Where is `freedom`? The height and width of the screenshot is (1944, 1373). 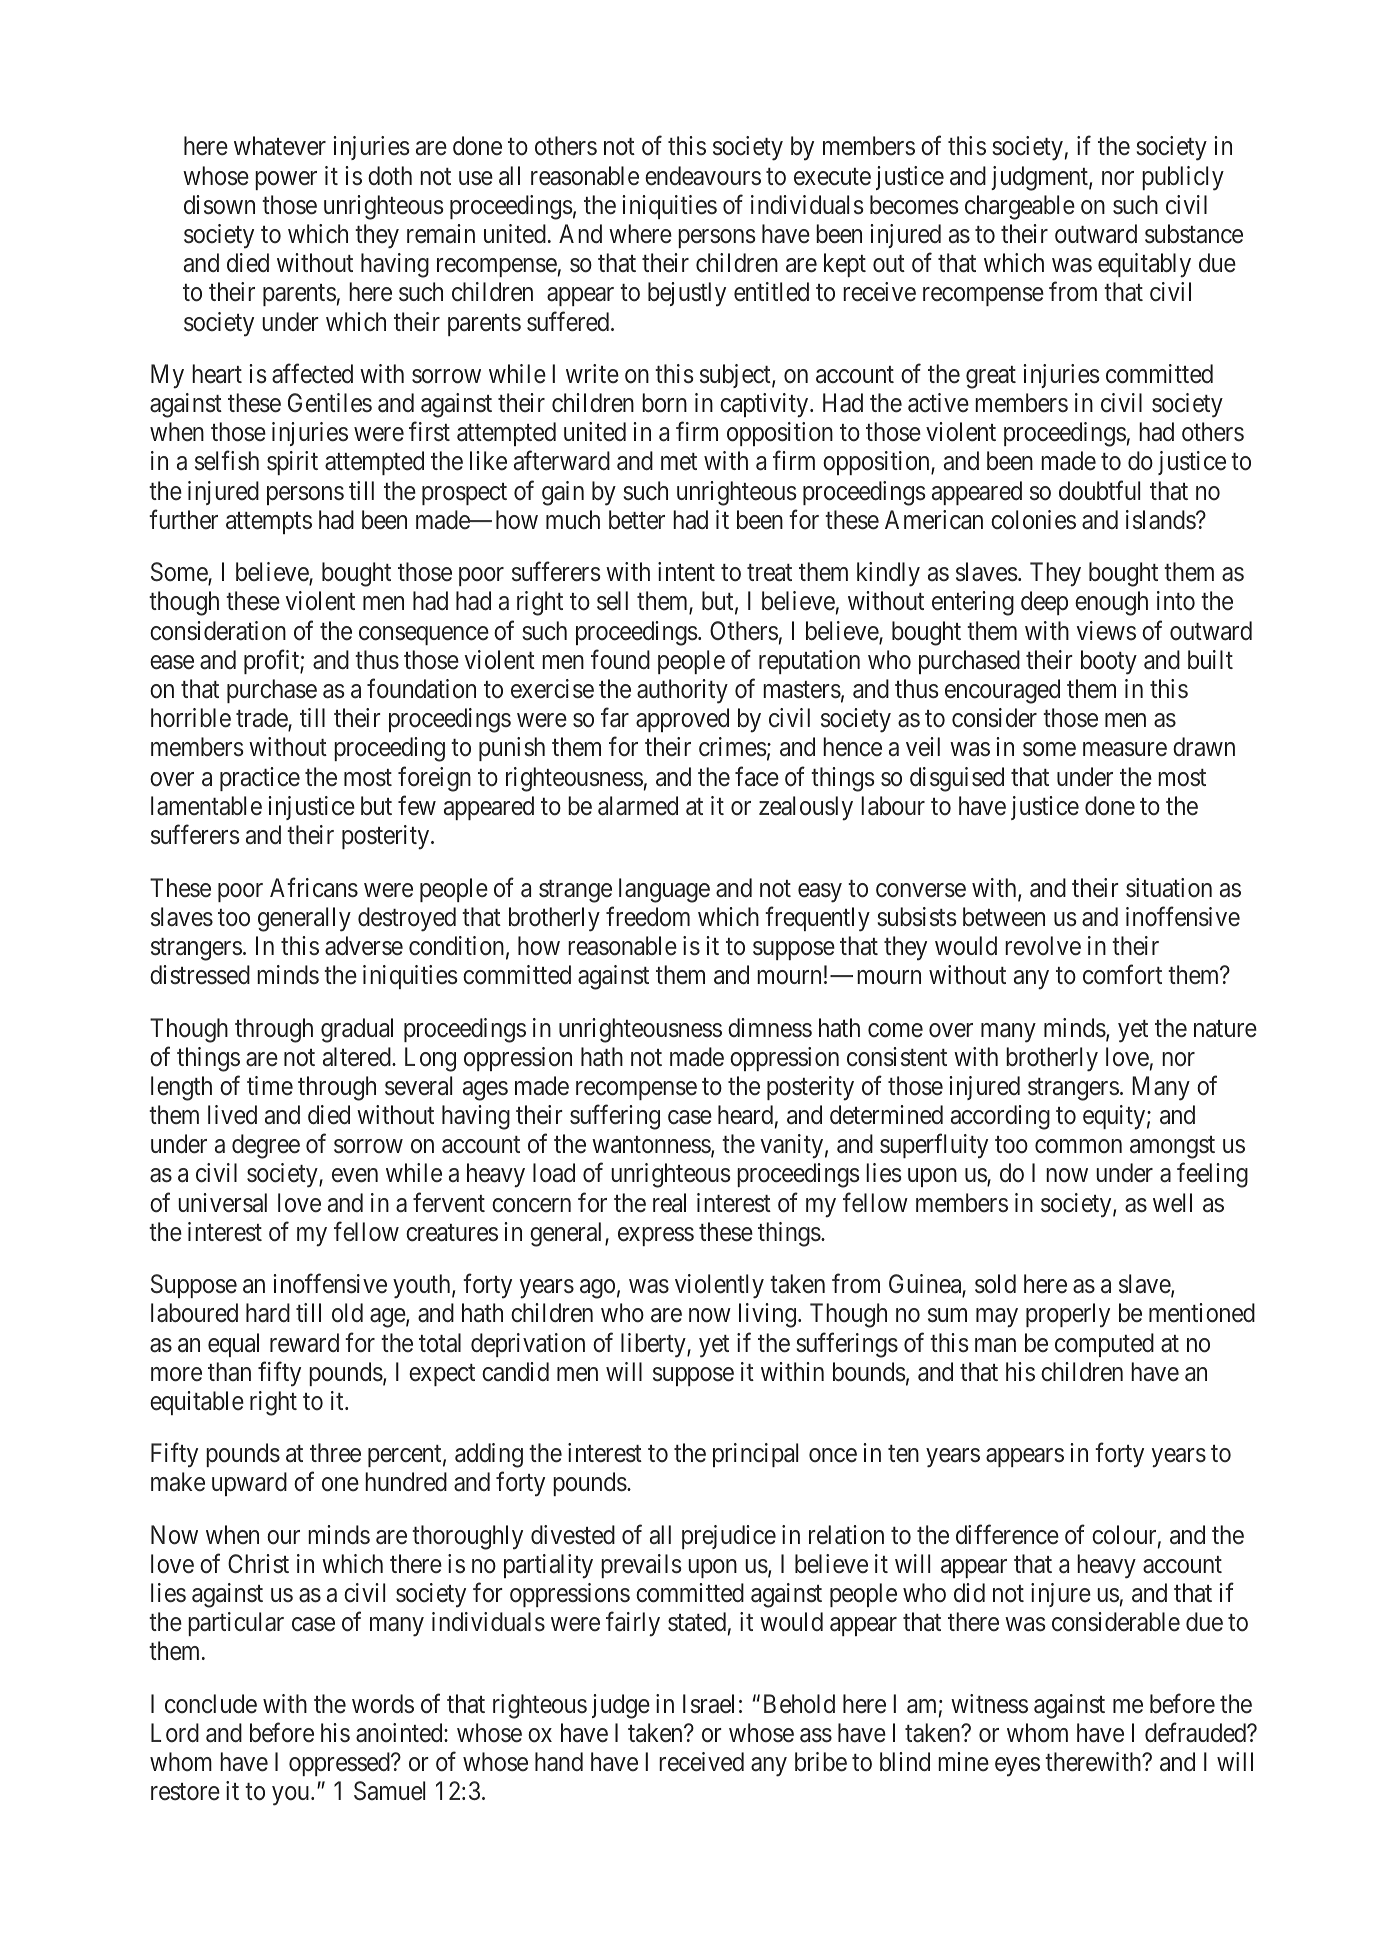 freedom is located at coordinates (648, 916).
